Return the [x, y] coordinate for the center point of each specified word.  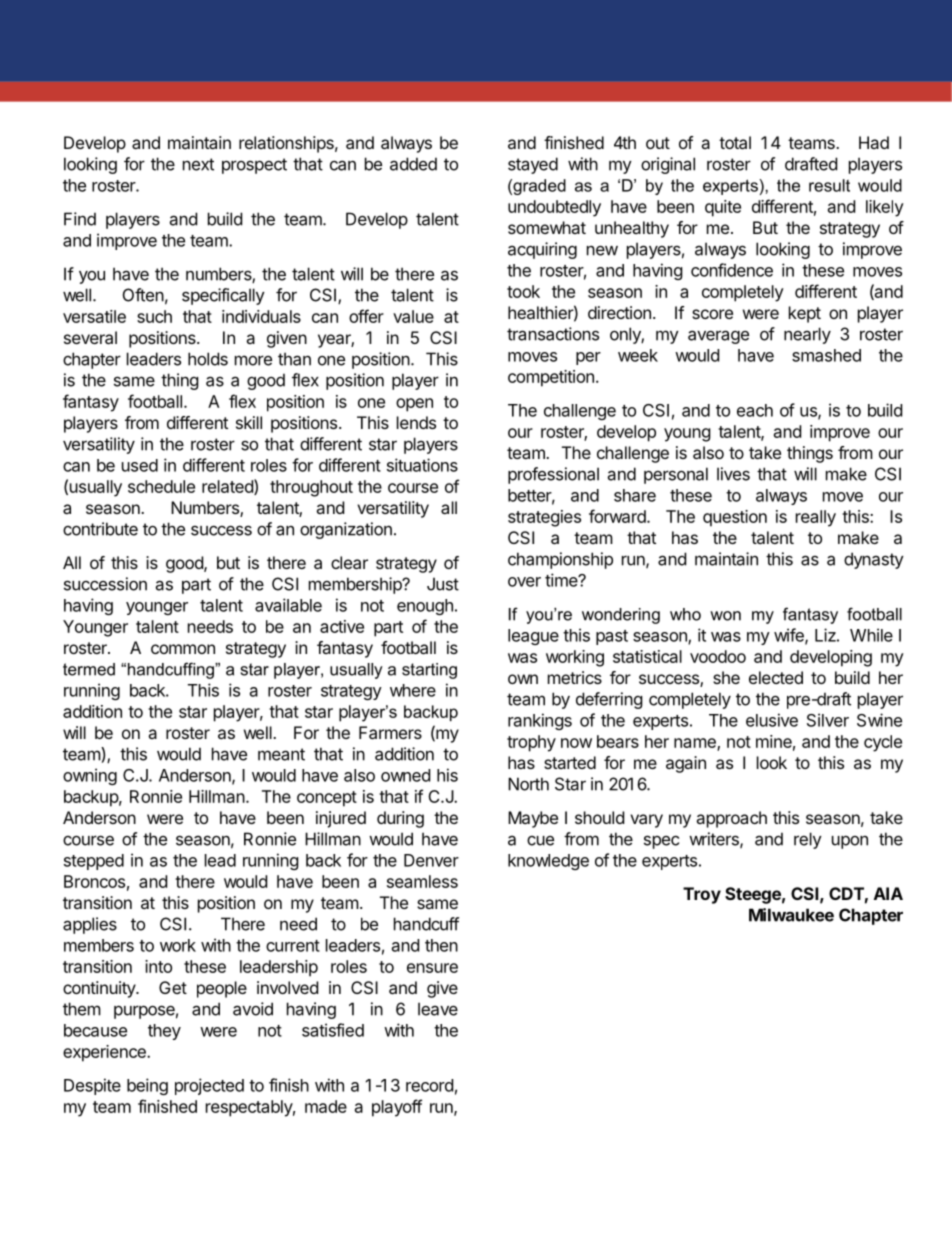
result [829, 185]
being [147, 1086]
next [198, 164]
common [183, 649]
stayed [533, 165]
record [429, 1085]
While [871, 635]
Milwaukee [791, 915]
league [533, 637]
